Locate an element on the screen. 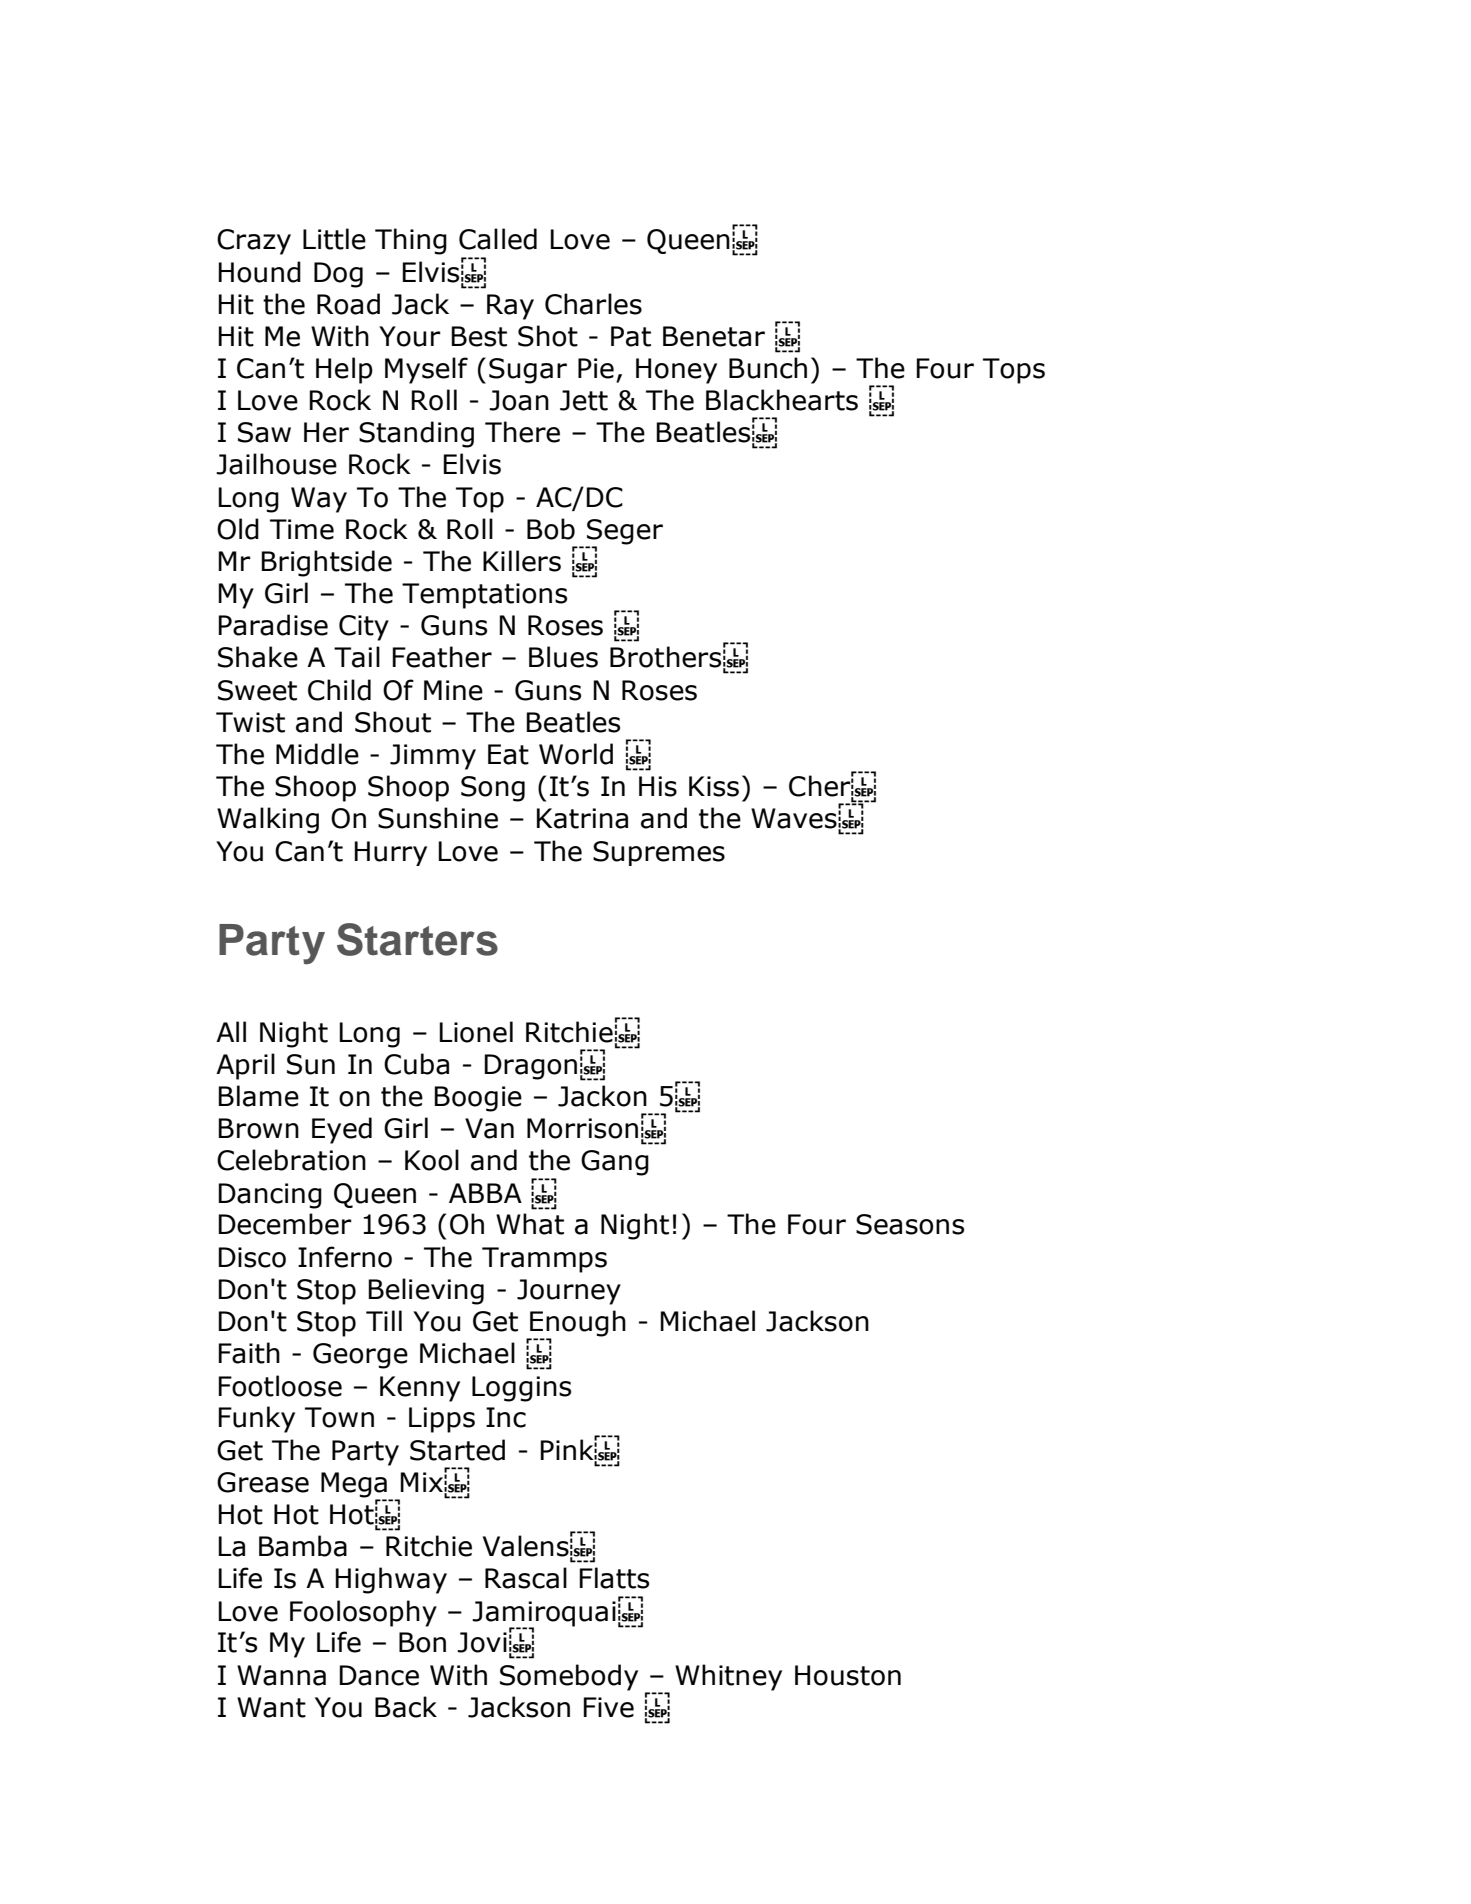  Starters is located at coordinates (417, 939).
